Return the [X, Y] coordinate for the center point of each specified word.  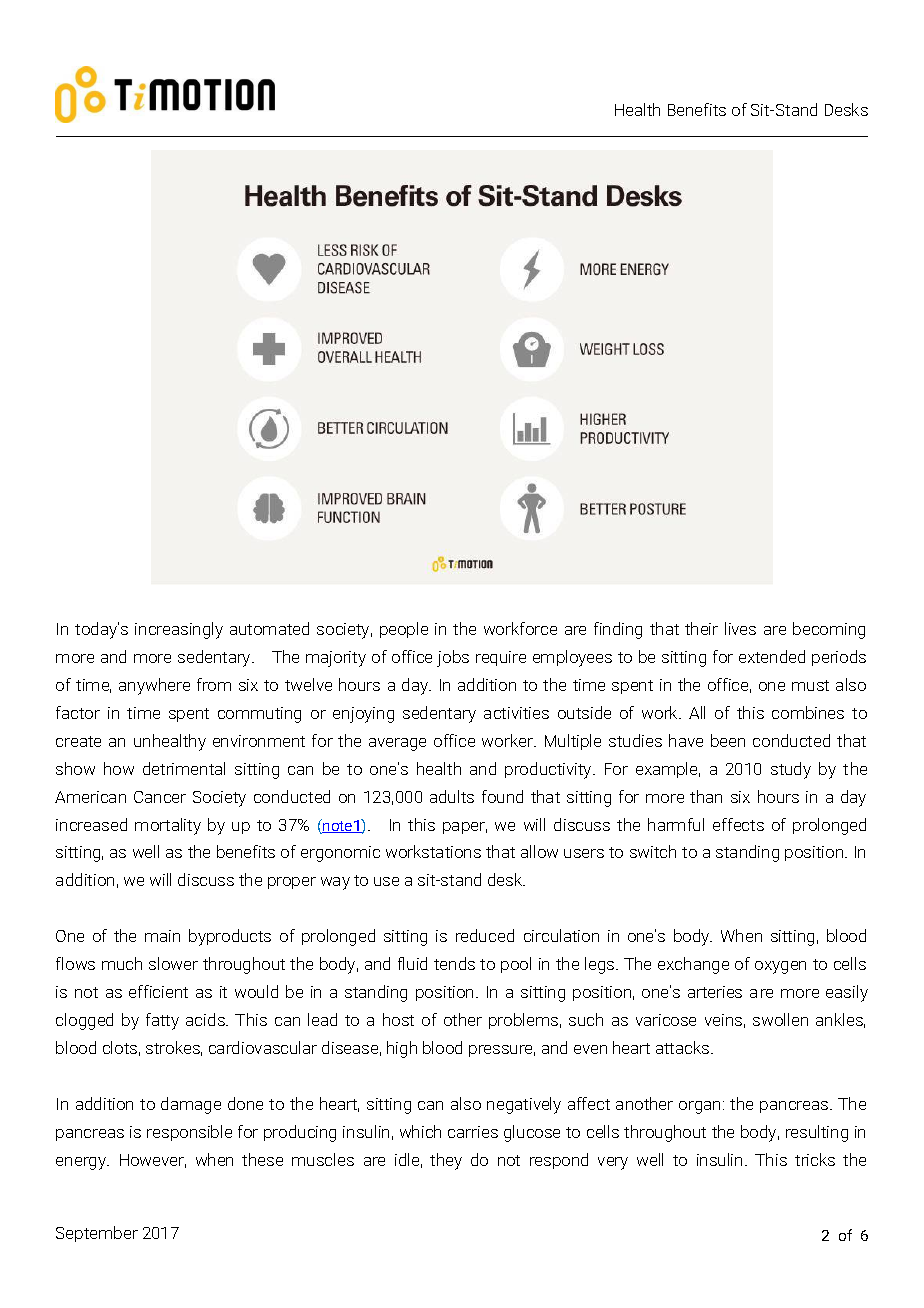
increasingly [179, 630]
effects [738, 824]
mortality [168, 826]
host [398, 1019]
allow [539, 851]
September [97, 1234]
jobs [453, 658]
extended [772, 656]
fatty [162, 1021]
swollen [780, 1019]
